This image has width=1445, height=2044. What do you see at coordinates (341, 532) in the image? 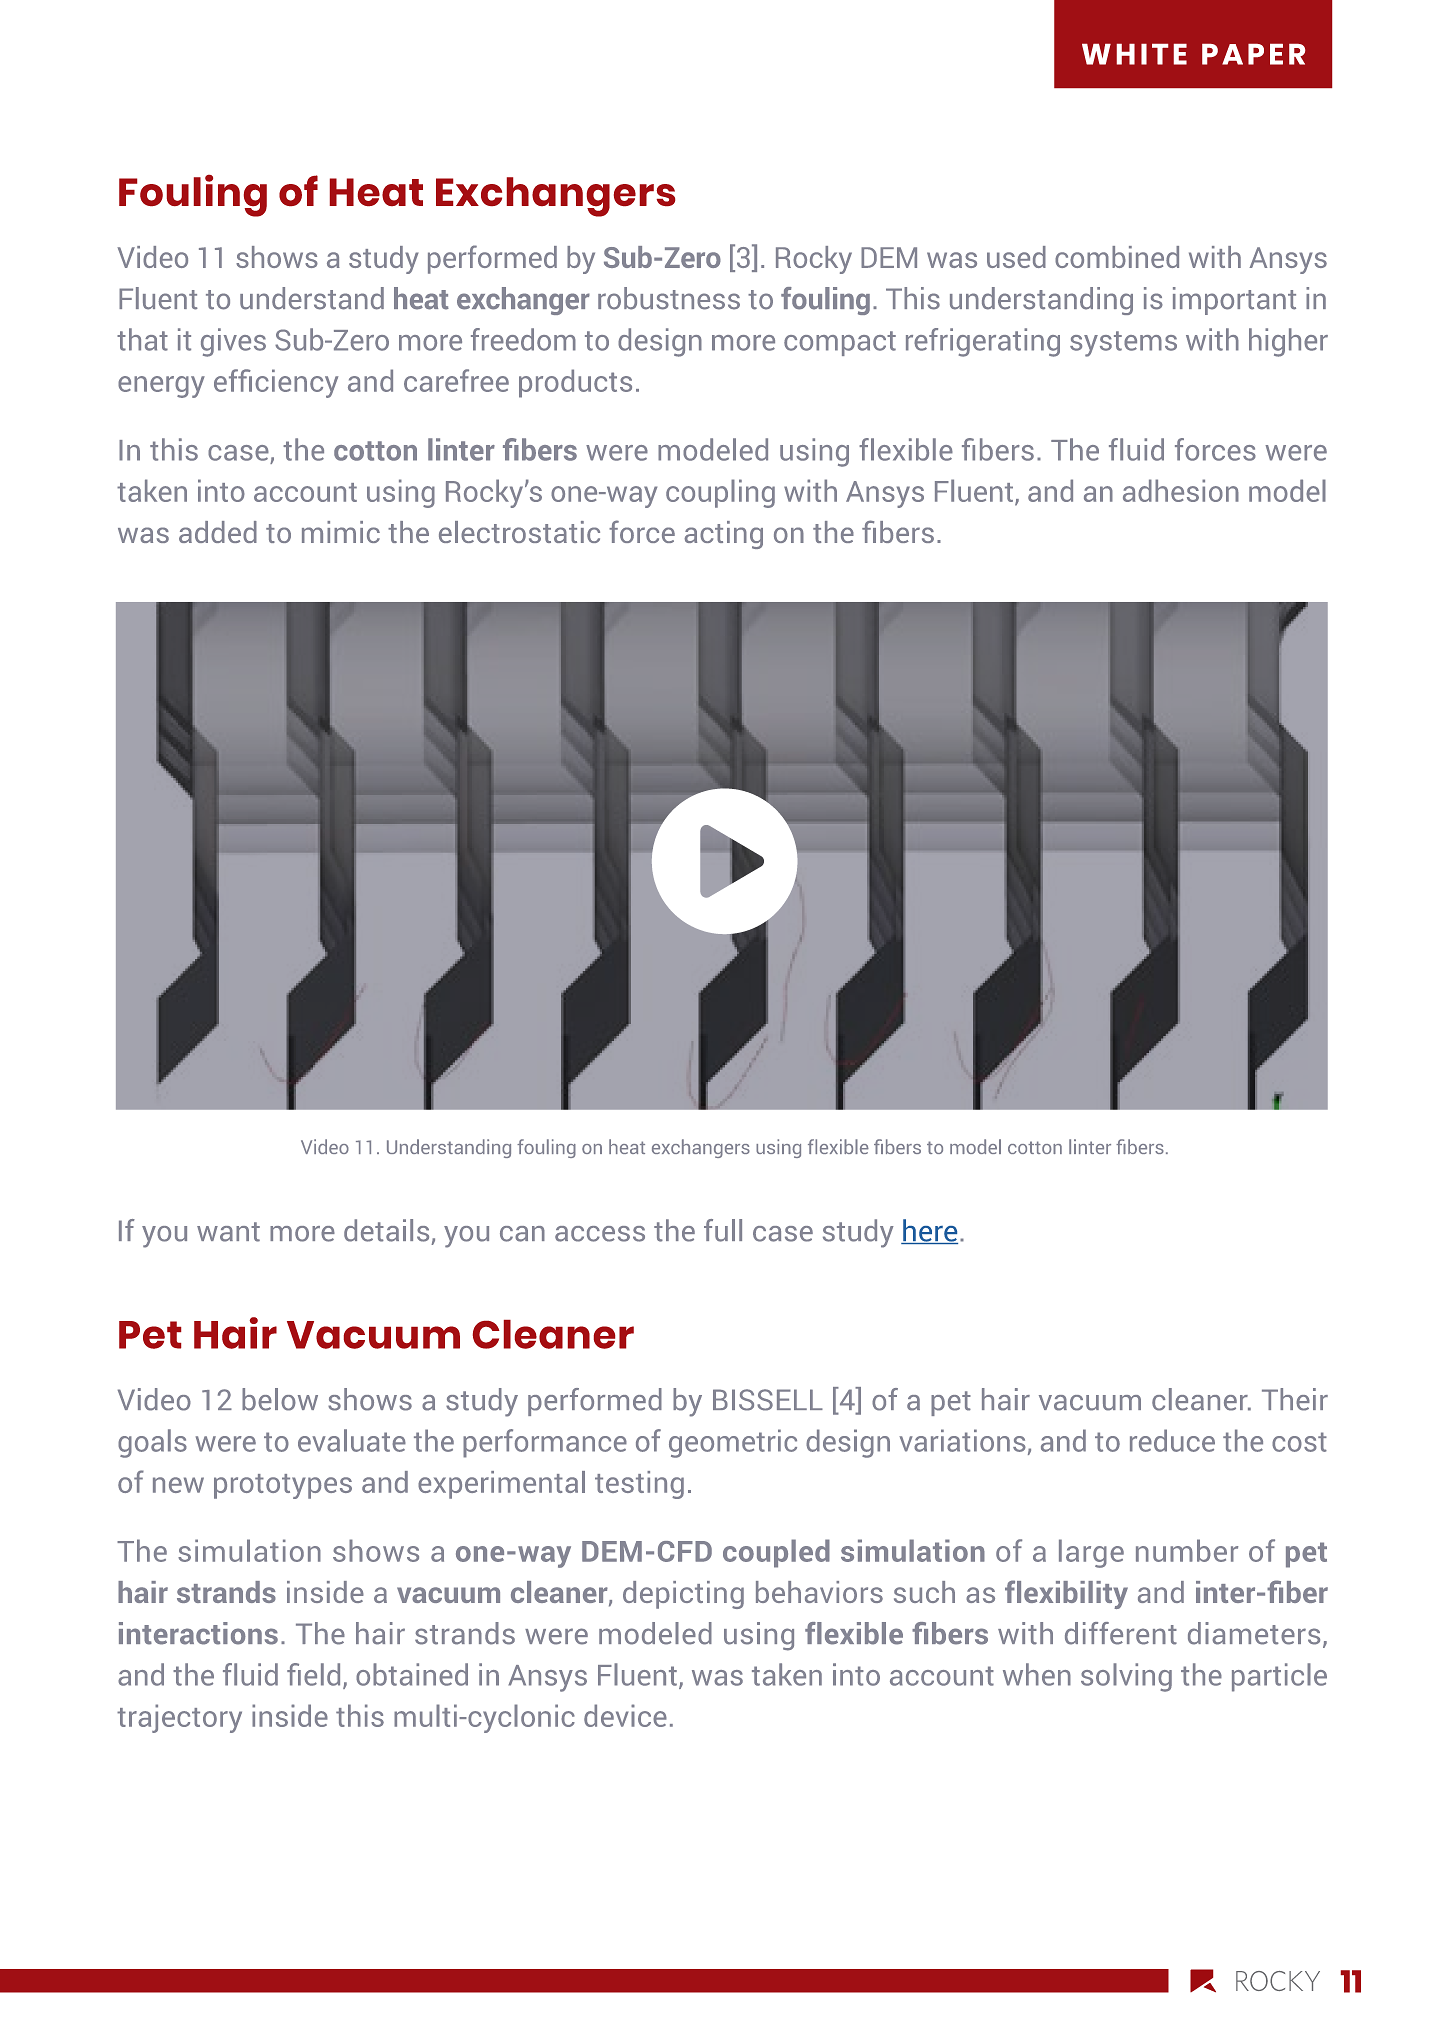
I see `mimic` at bounding box center [341, 532].
